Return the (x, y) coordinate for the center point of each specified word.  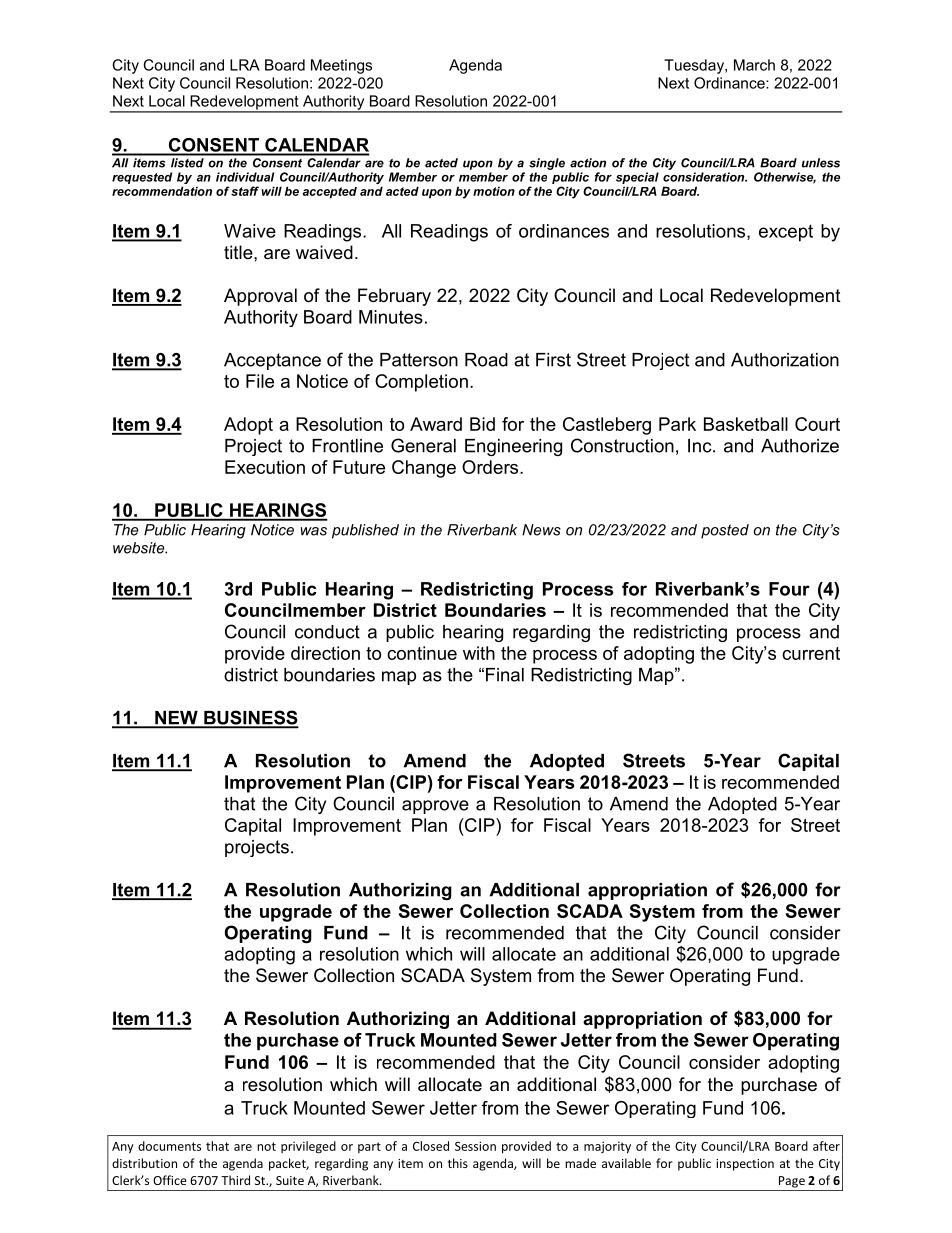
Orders (491, 467)
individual (245, 177)
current (811, 653)
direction (325, 653)
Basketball (746, 424)
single (547, 164)
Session (475, 1146)
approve (435, 807)
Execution (265, 467)
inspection (745, 1165)
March (754, 65)
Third (235, 1180)
